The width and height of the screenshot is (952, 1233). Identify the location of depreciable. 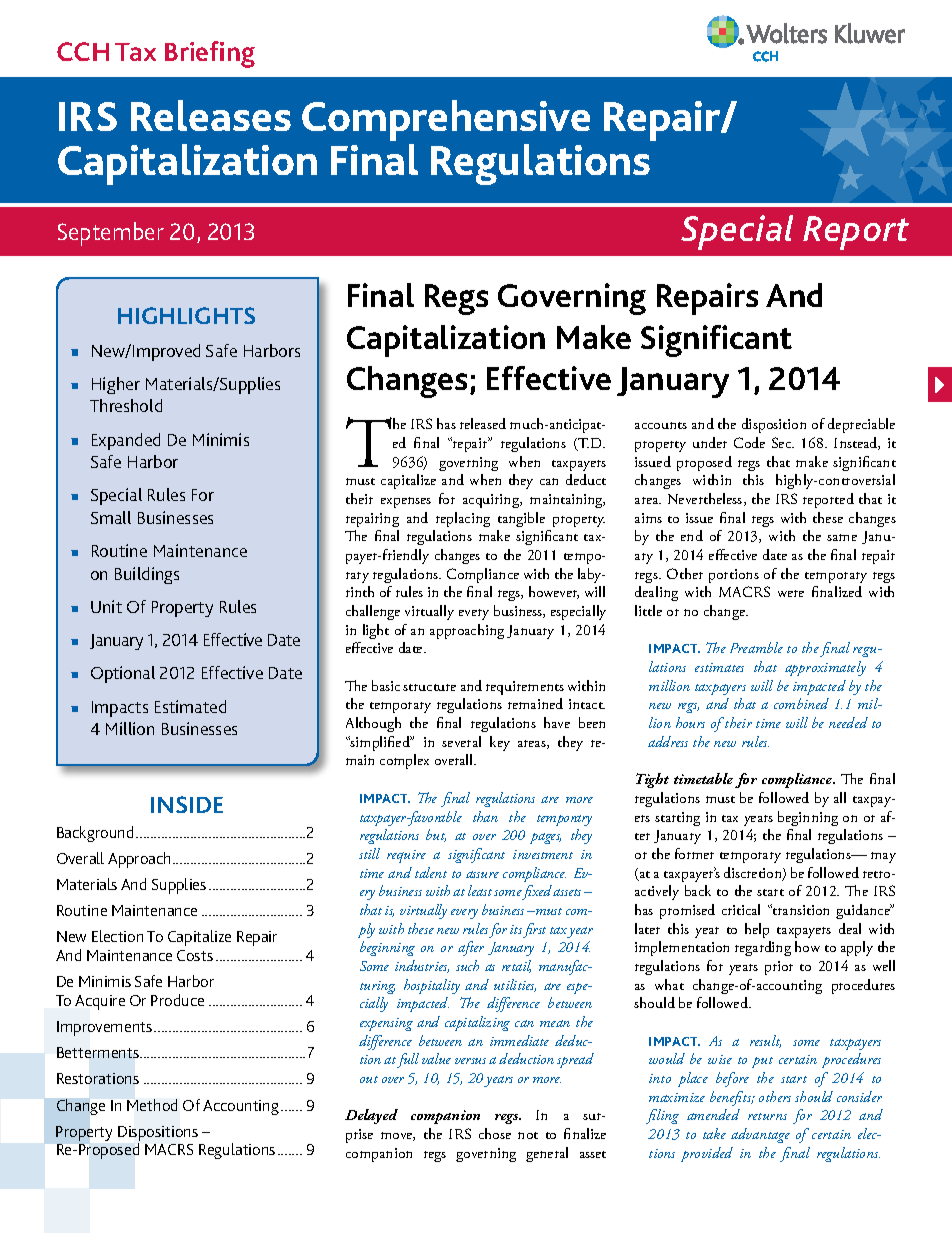
(861, 425).
